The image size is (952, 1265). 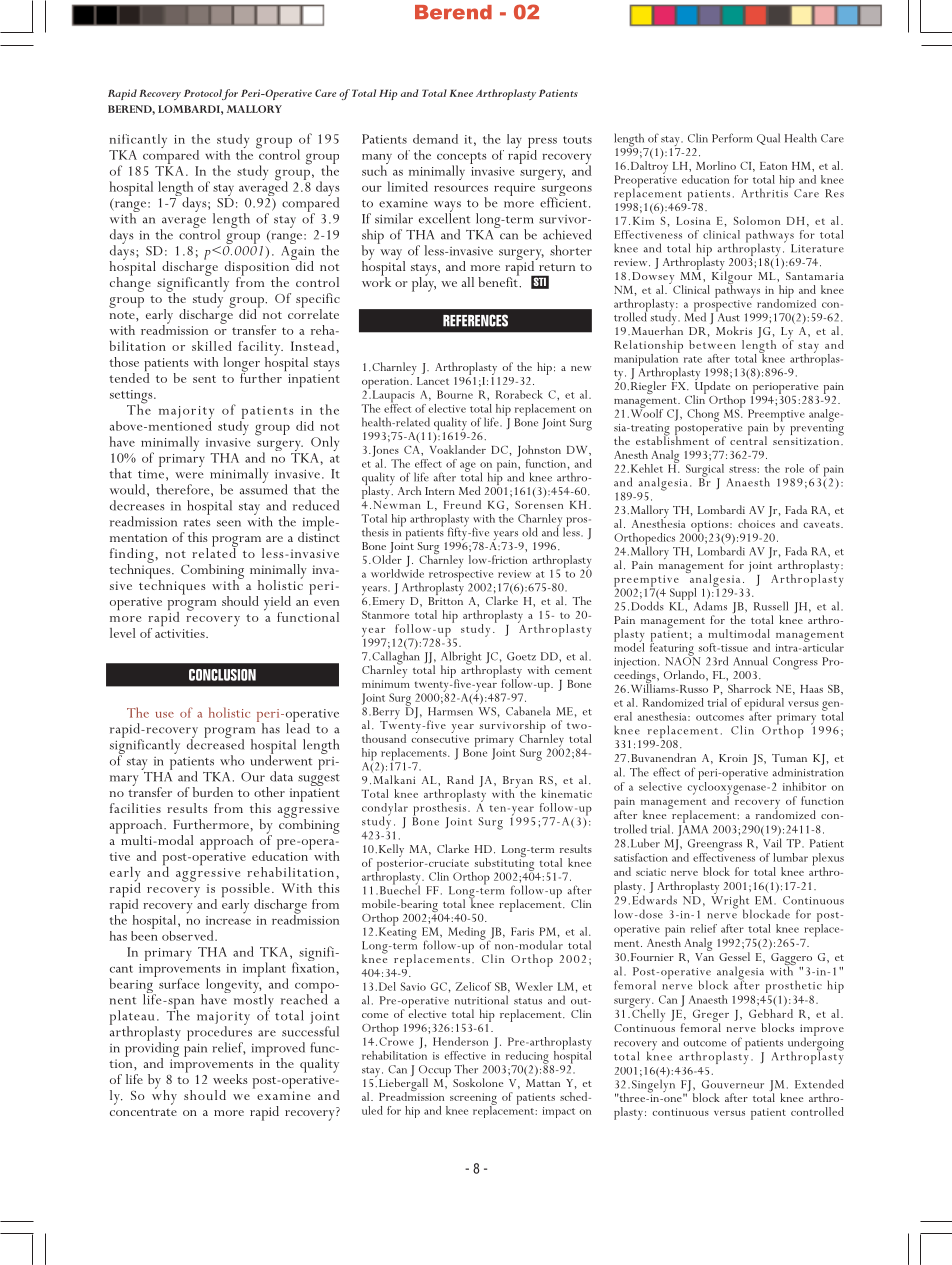 I want to click on Perform, so click(x=732, y=138).
